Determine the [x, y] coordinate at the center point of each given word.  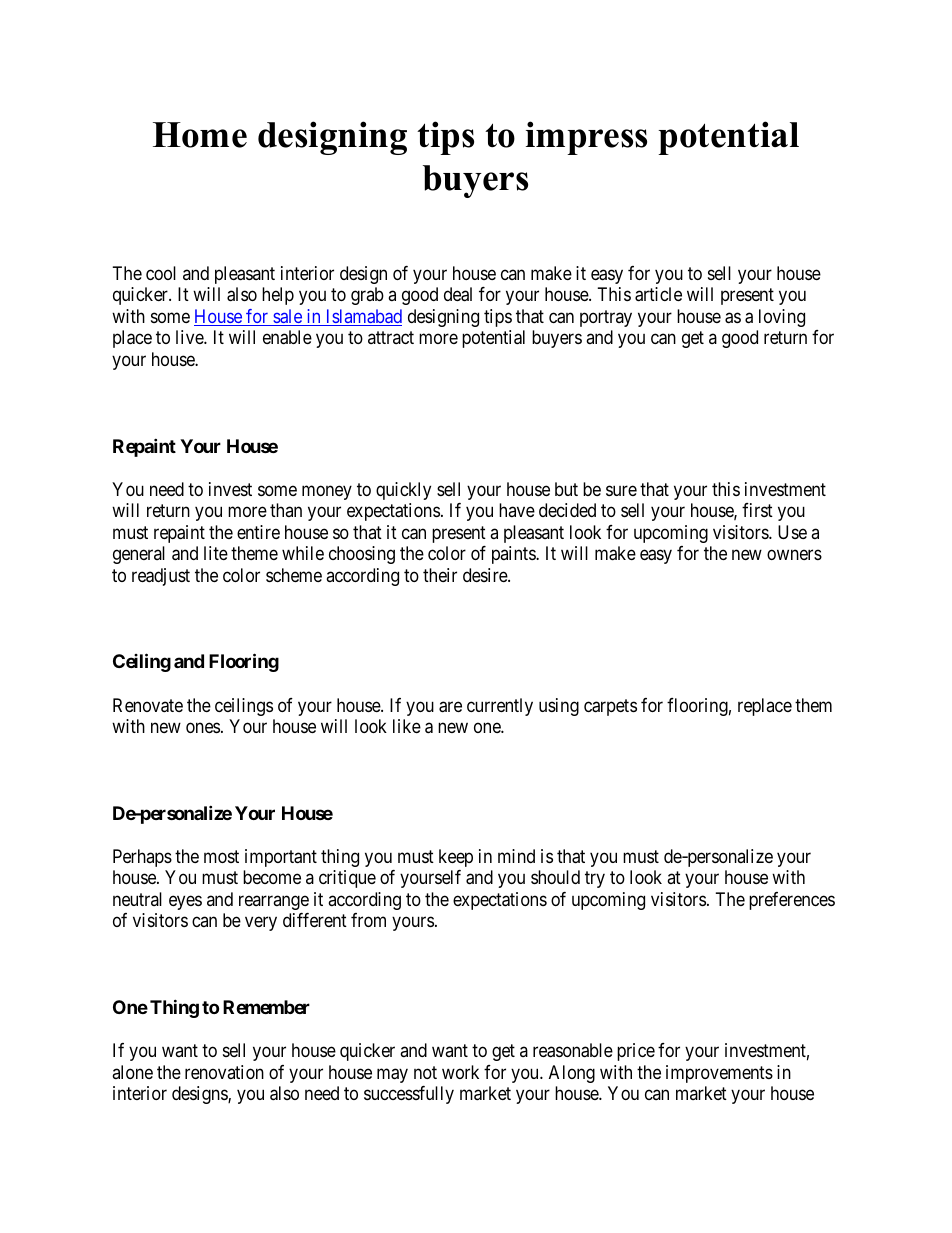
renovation [224, 1072]
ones [203, 727]
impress [586, 138]
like [407, 726]
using [559, 707]
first [757, 510]
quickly [403, 491]
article [658, 294]
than [286, 510]
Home [200, 135]
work [460, 1072]
